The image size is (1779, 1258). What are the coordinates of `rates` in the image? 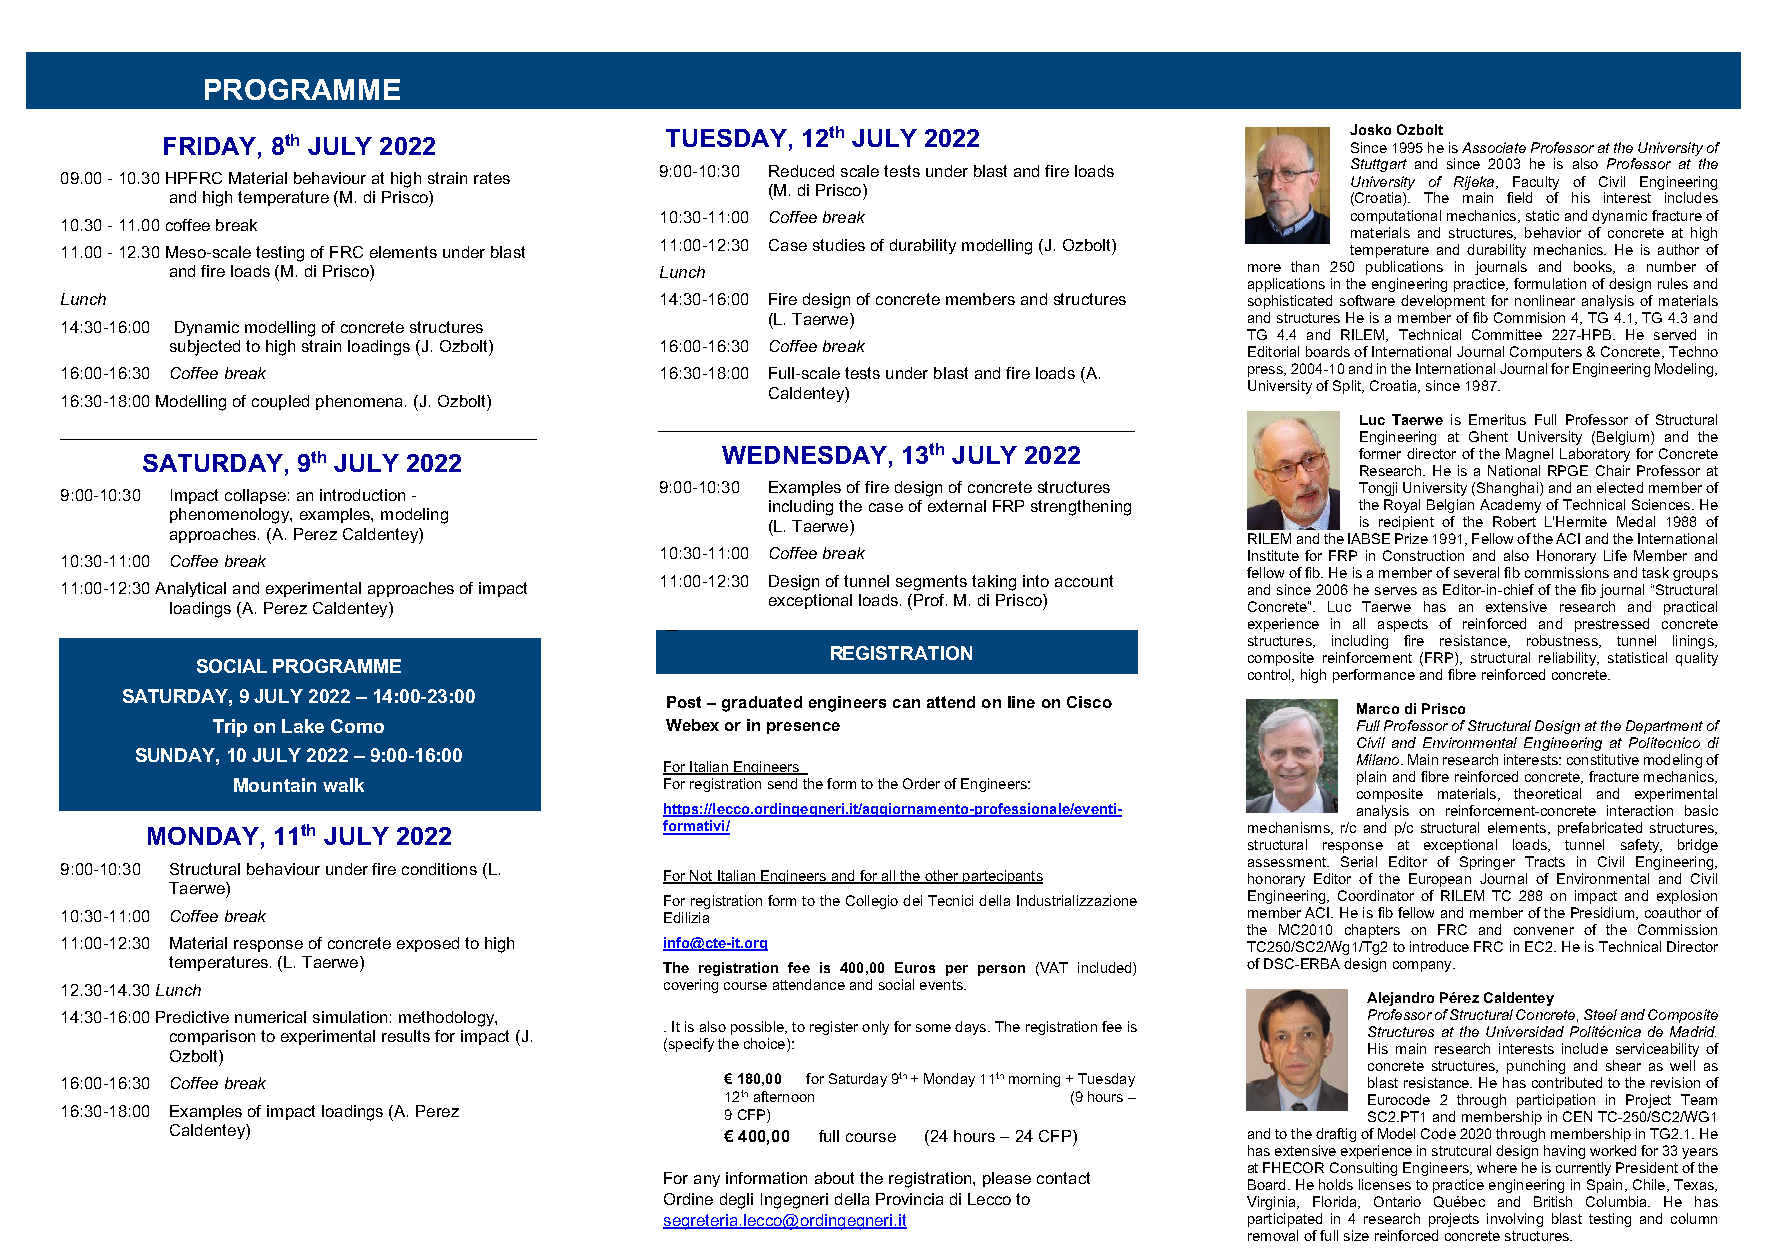 It's located at (492, 178).
